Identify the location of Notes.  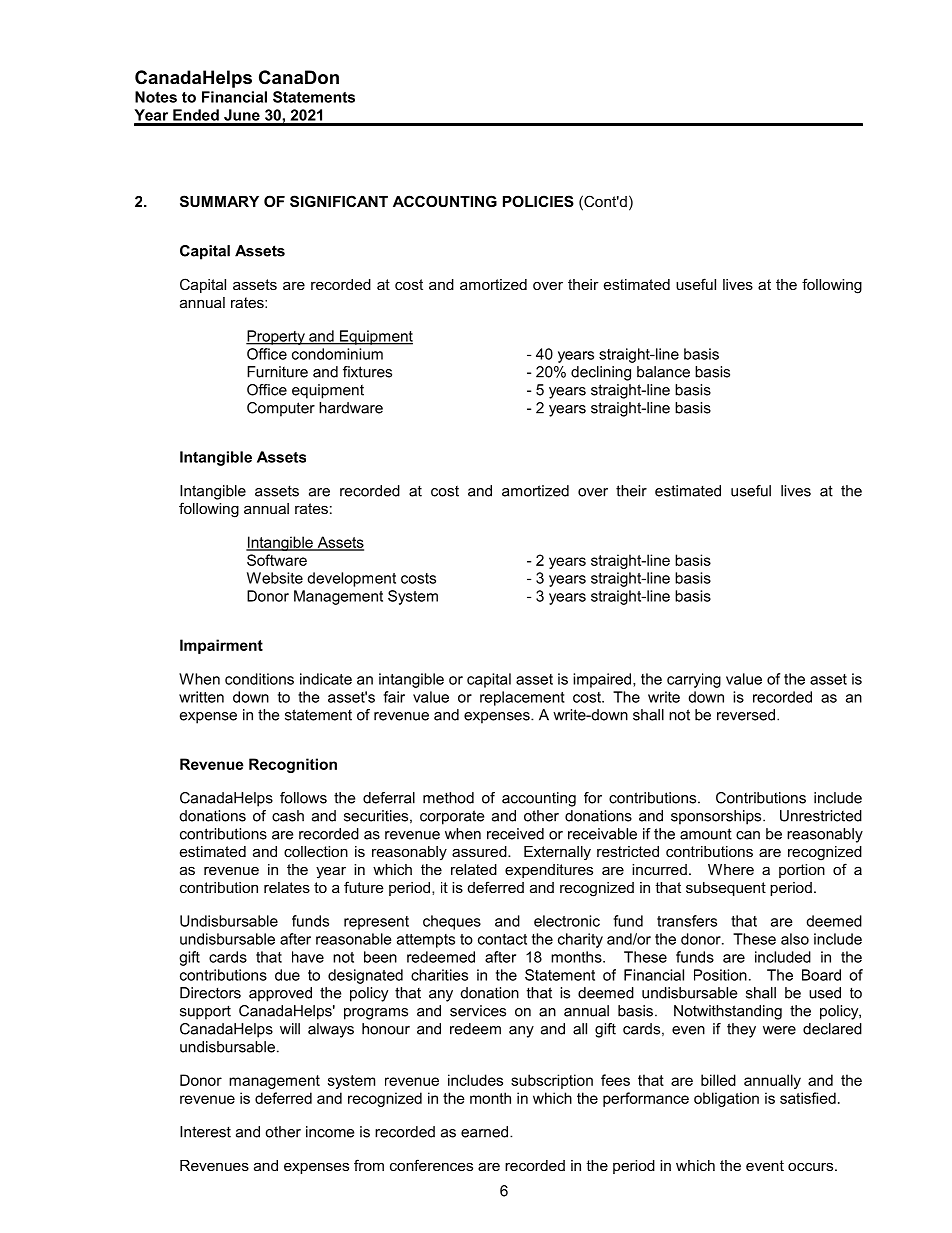
(156, 97).
